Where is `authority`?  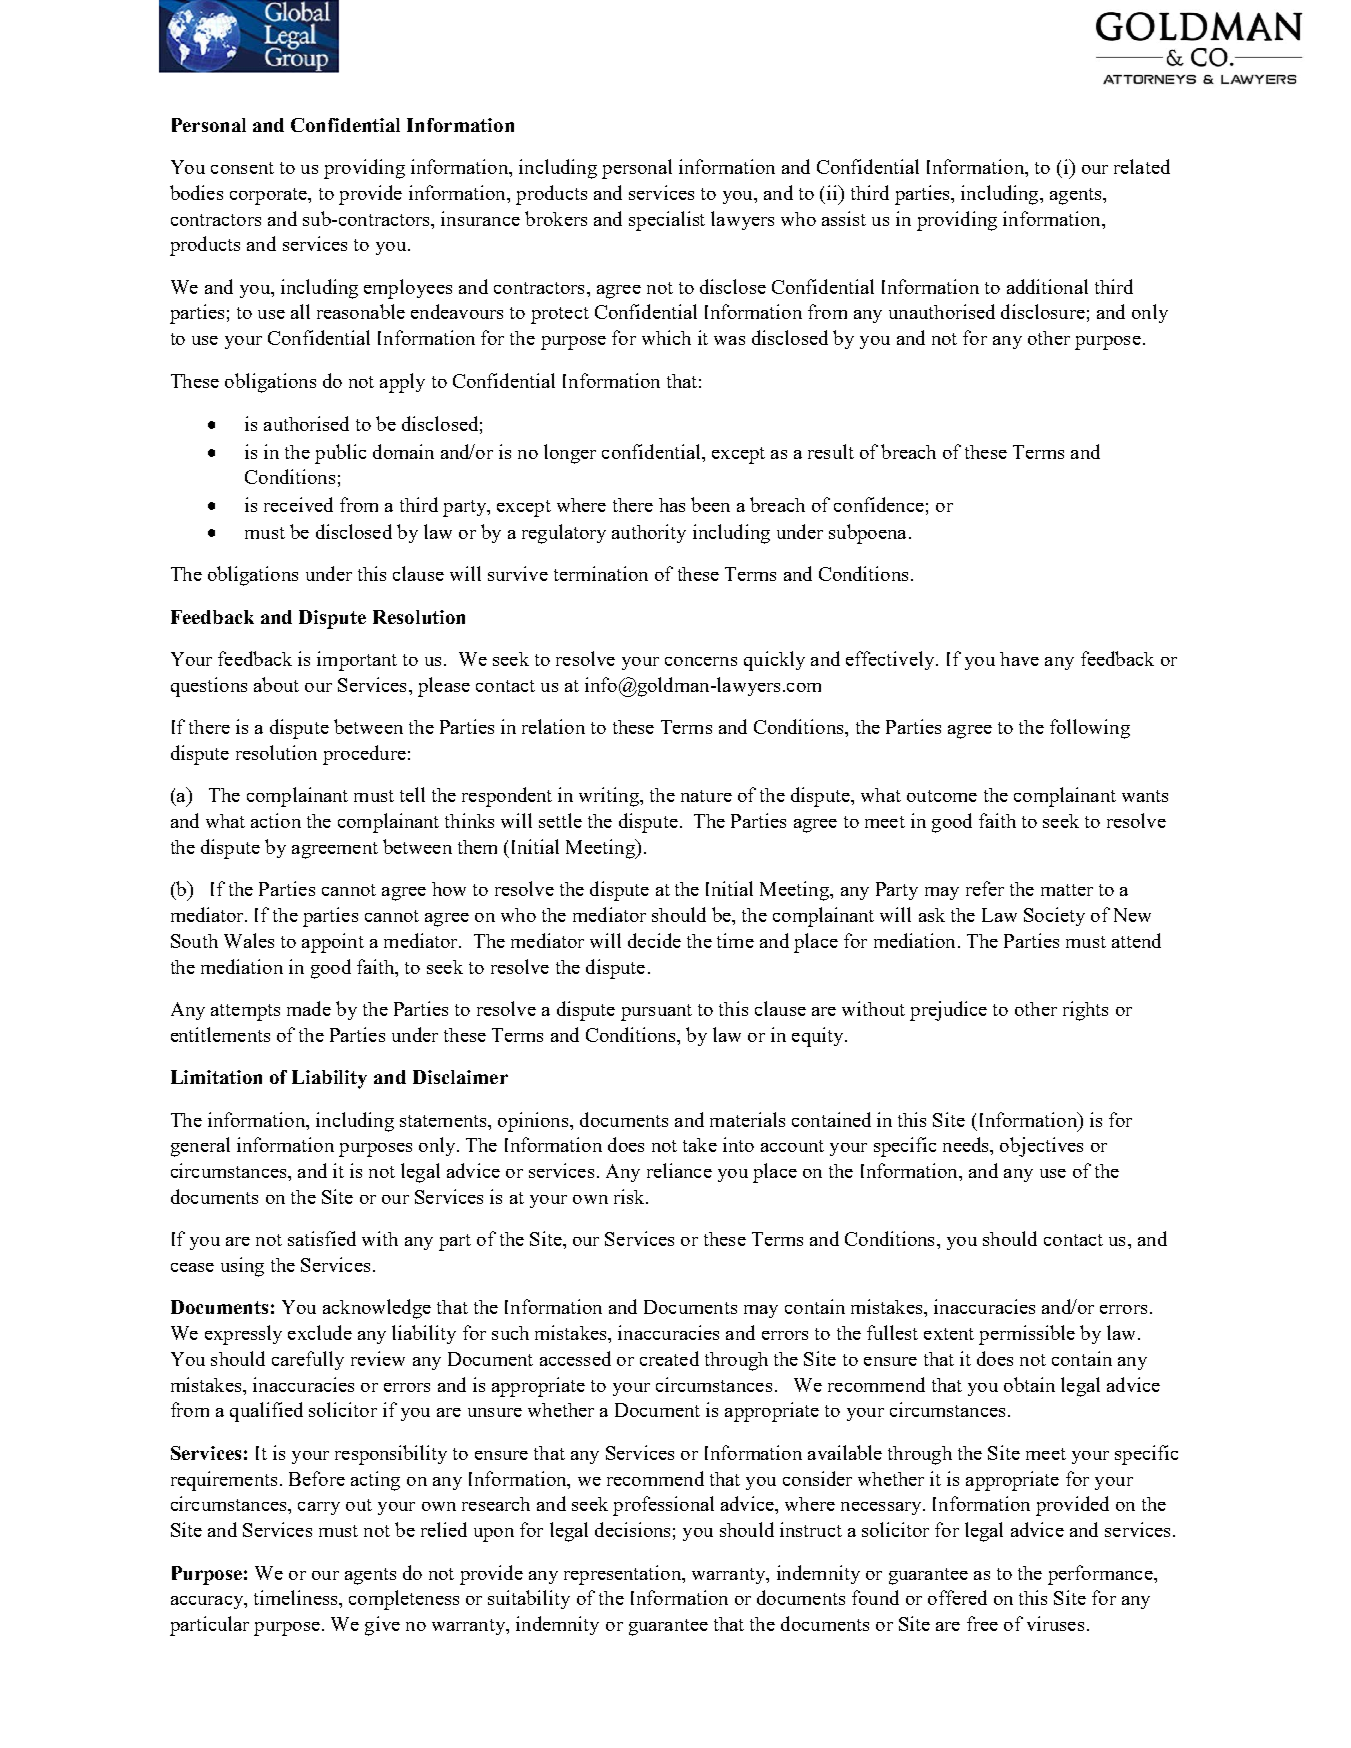
authority is located at coordinates (649, 533).
